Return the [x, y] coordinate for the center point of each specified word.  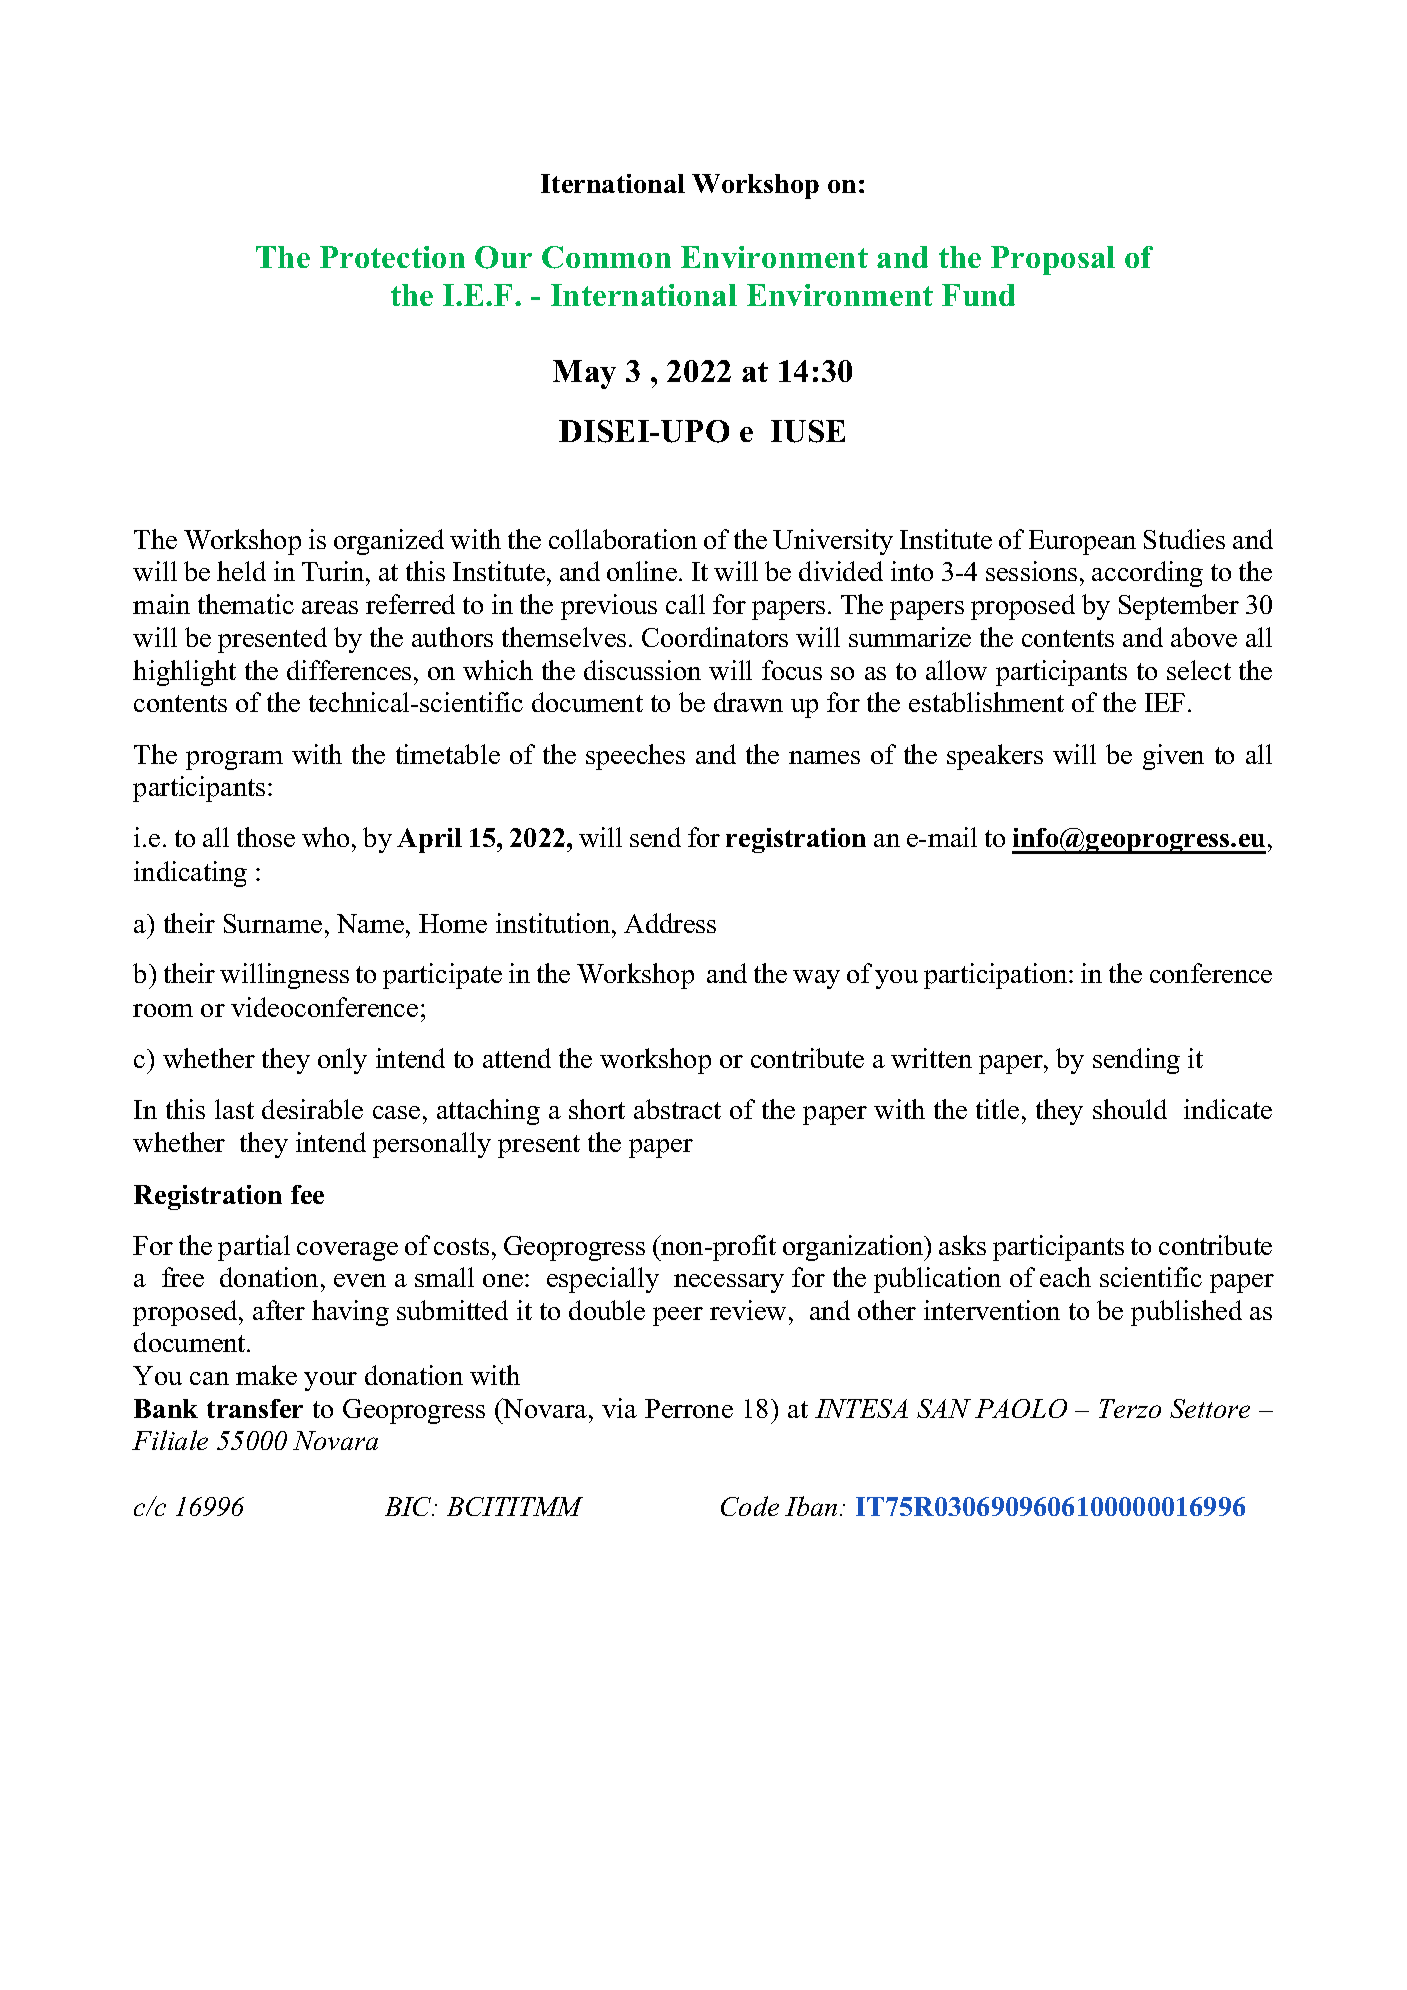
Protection [392, 257]
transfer [255, 1408]
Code [750, 1506]
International [644, 295]
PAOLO [1021, 1408]
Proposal [1053, 260]
